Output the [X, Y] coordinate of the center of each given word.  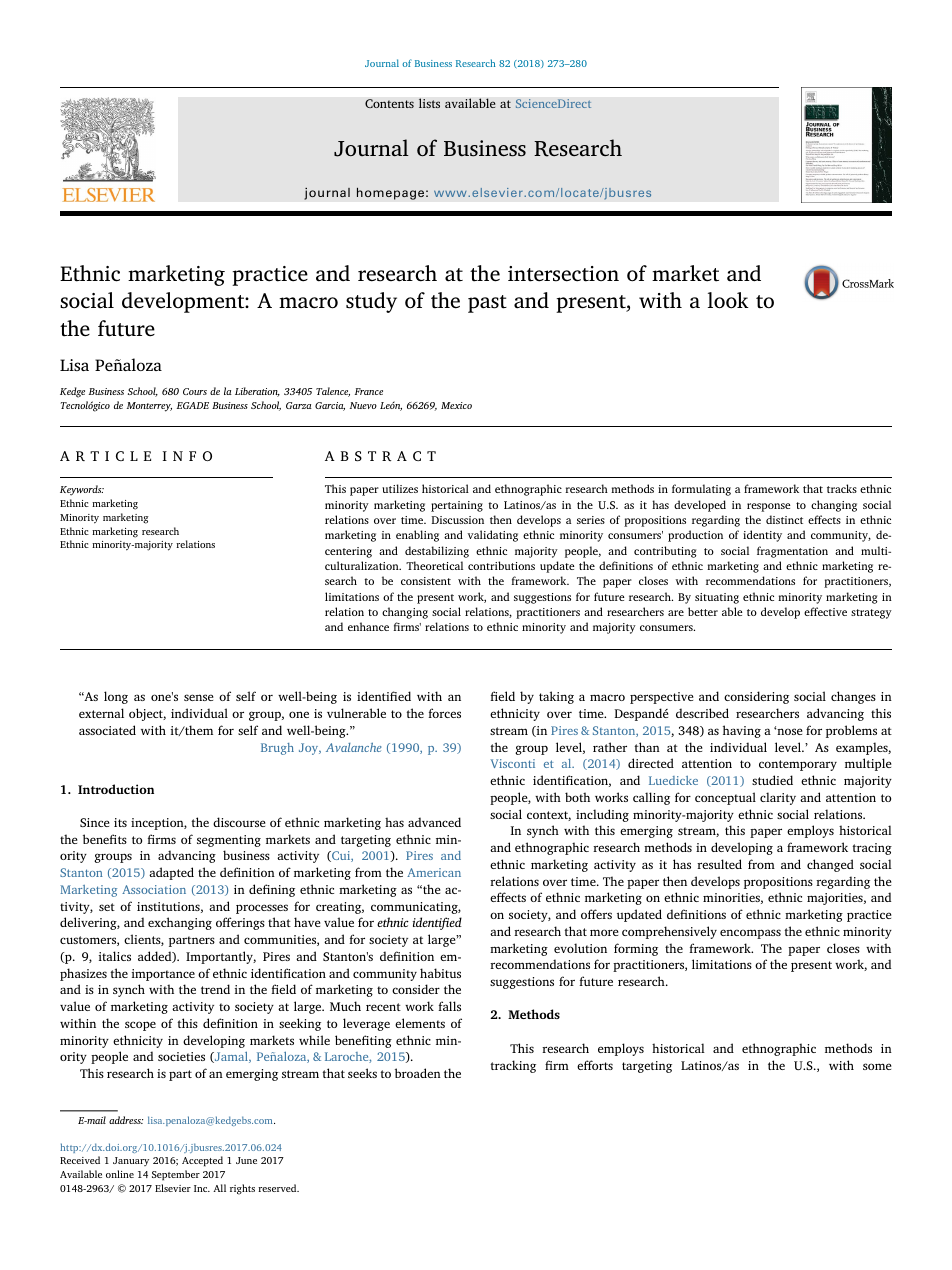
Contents [389, 103]
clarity [778, 798]
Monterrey [149, 407]
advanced [434, 822]
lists [429, 103]
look [728, 300]
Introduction [116, 789]
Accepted [202, 1161]
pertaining [457, 506]
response [769, 507]
